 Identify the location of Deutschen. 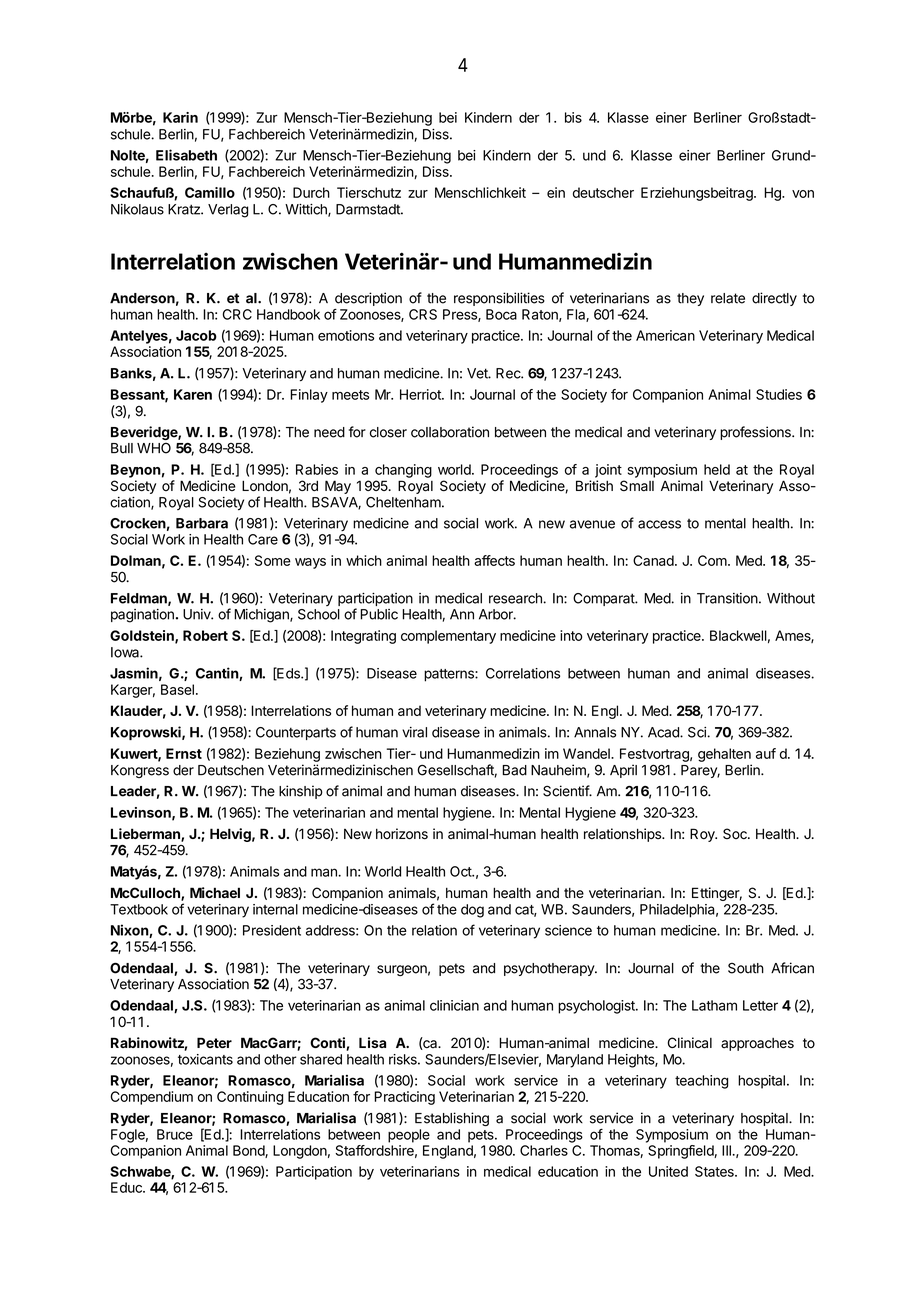
(231, 770).
